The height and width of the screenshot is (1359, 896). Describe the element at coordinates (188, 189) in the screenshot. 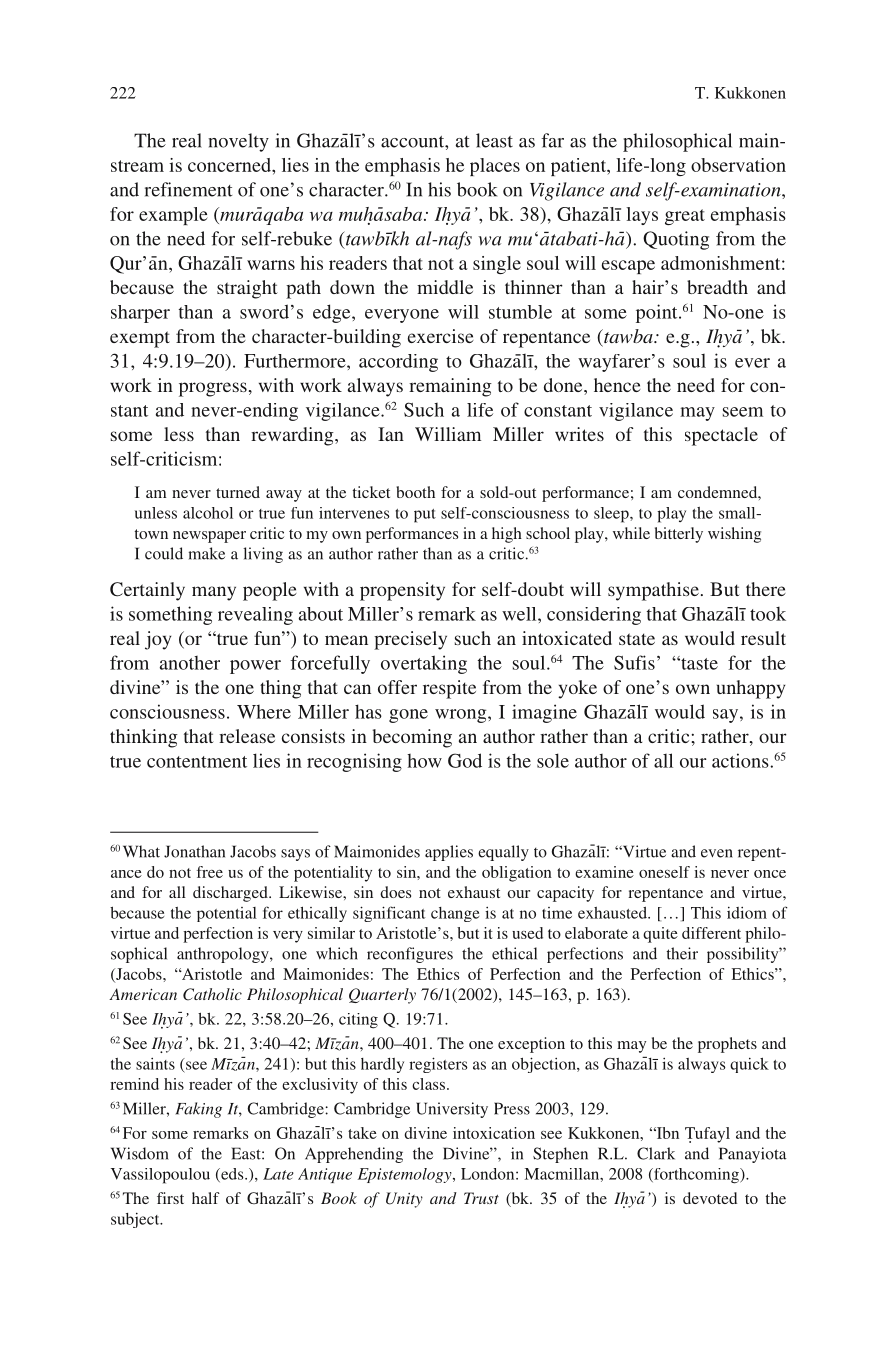

I see `refinement` at that location.
